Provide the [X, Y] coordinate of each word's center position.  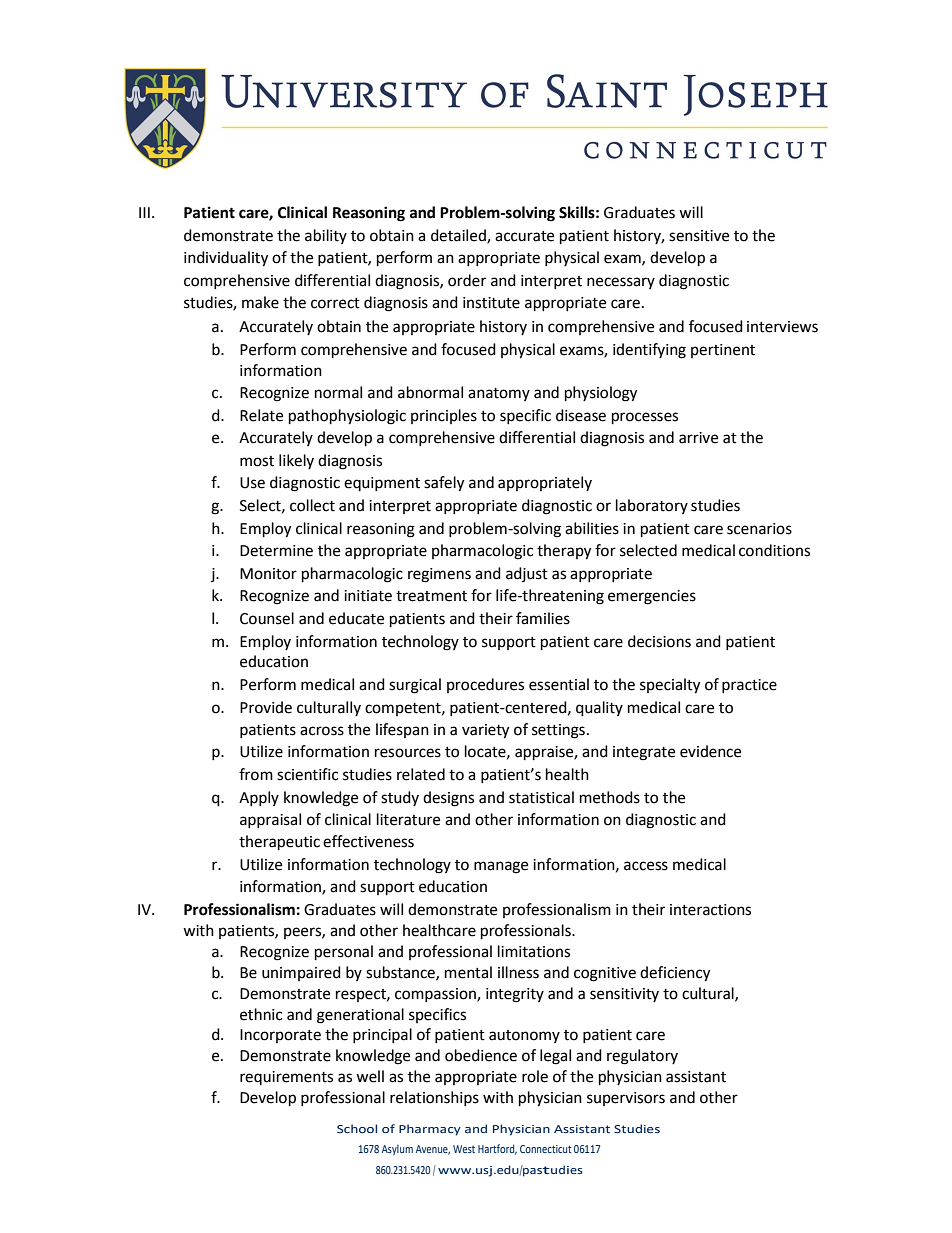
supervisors [626, 1099]
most [257, 461]
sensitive [699, 236]
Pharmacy [430, 1130]
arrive [698, 438]
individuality [226, 259]
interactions [710, 910]
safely [444, 484]
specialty [670, 686]
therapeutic [279, 843]
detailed [459, 236]
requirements [286, 1078]
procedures [485, 685]
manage [501, 867]
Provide [266, 707]
